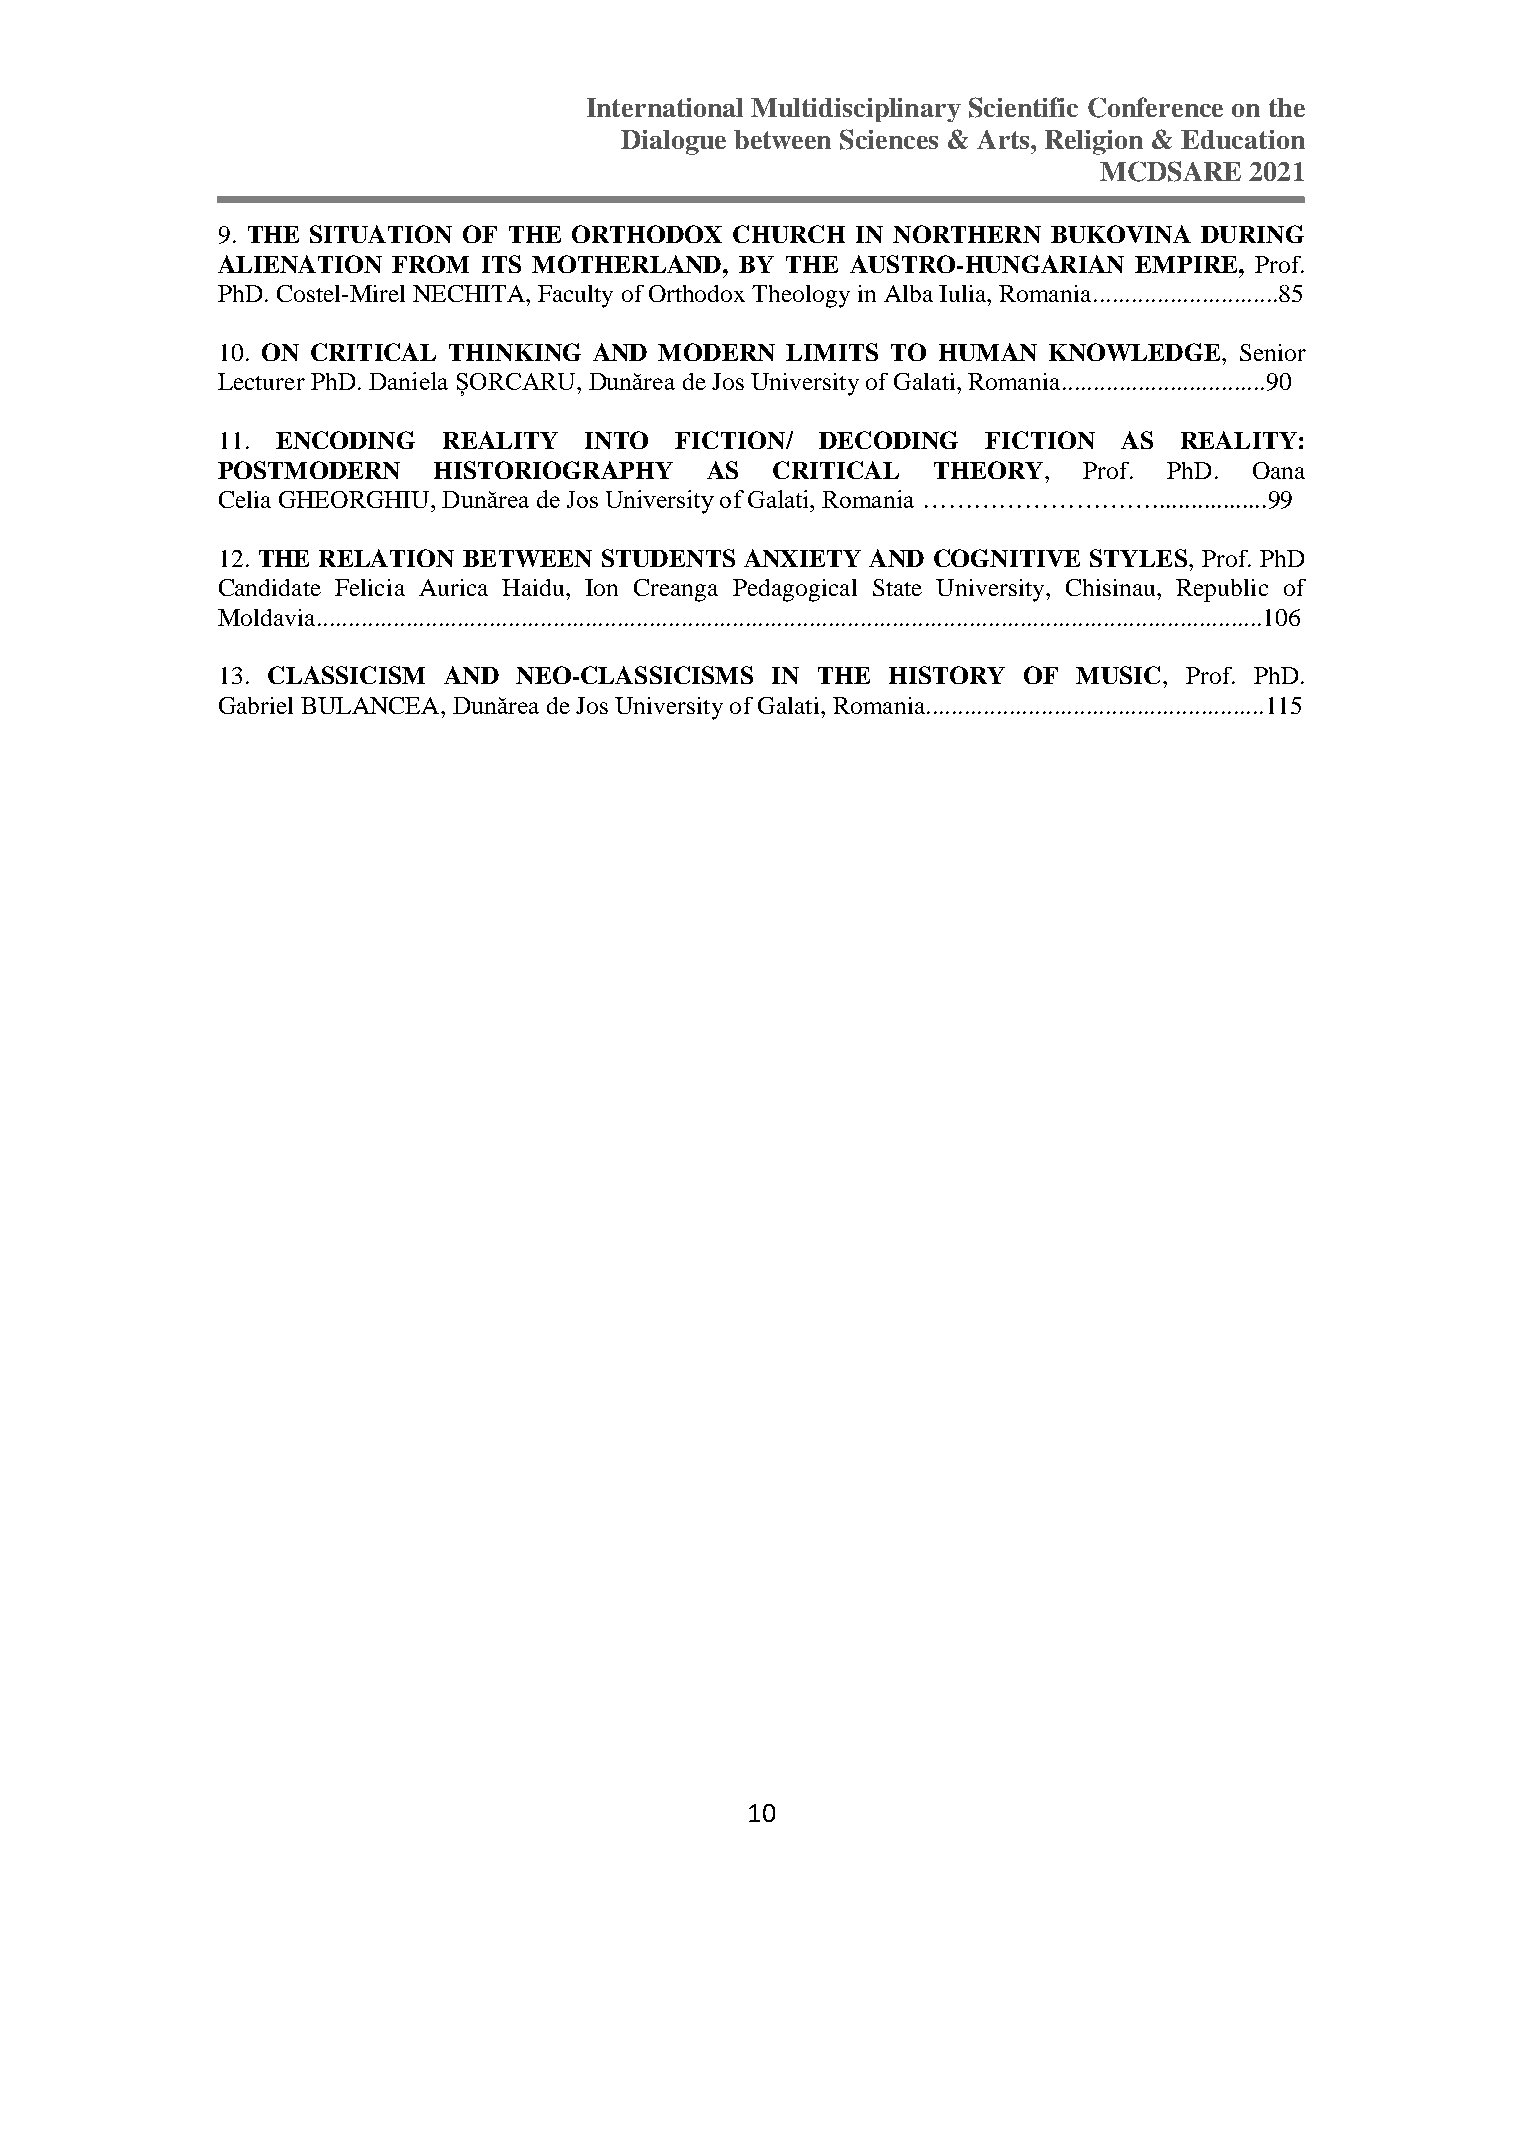 Image resolution: width=1523 pixels, height=2154 pixels. What do you see at coordinates (256, 705) in the document?
I see `Gabriel` at bounding box center [256, 705].
